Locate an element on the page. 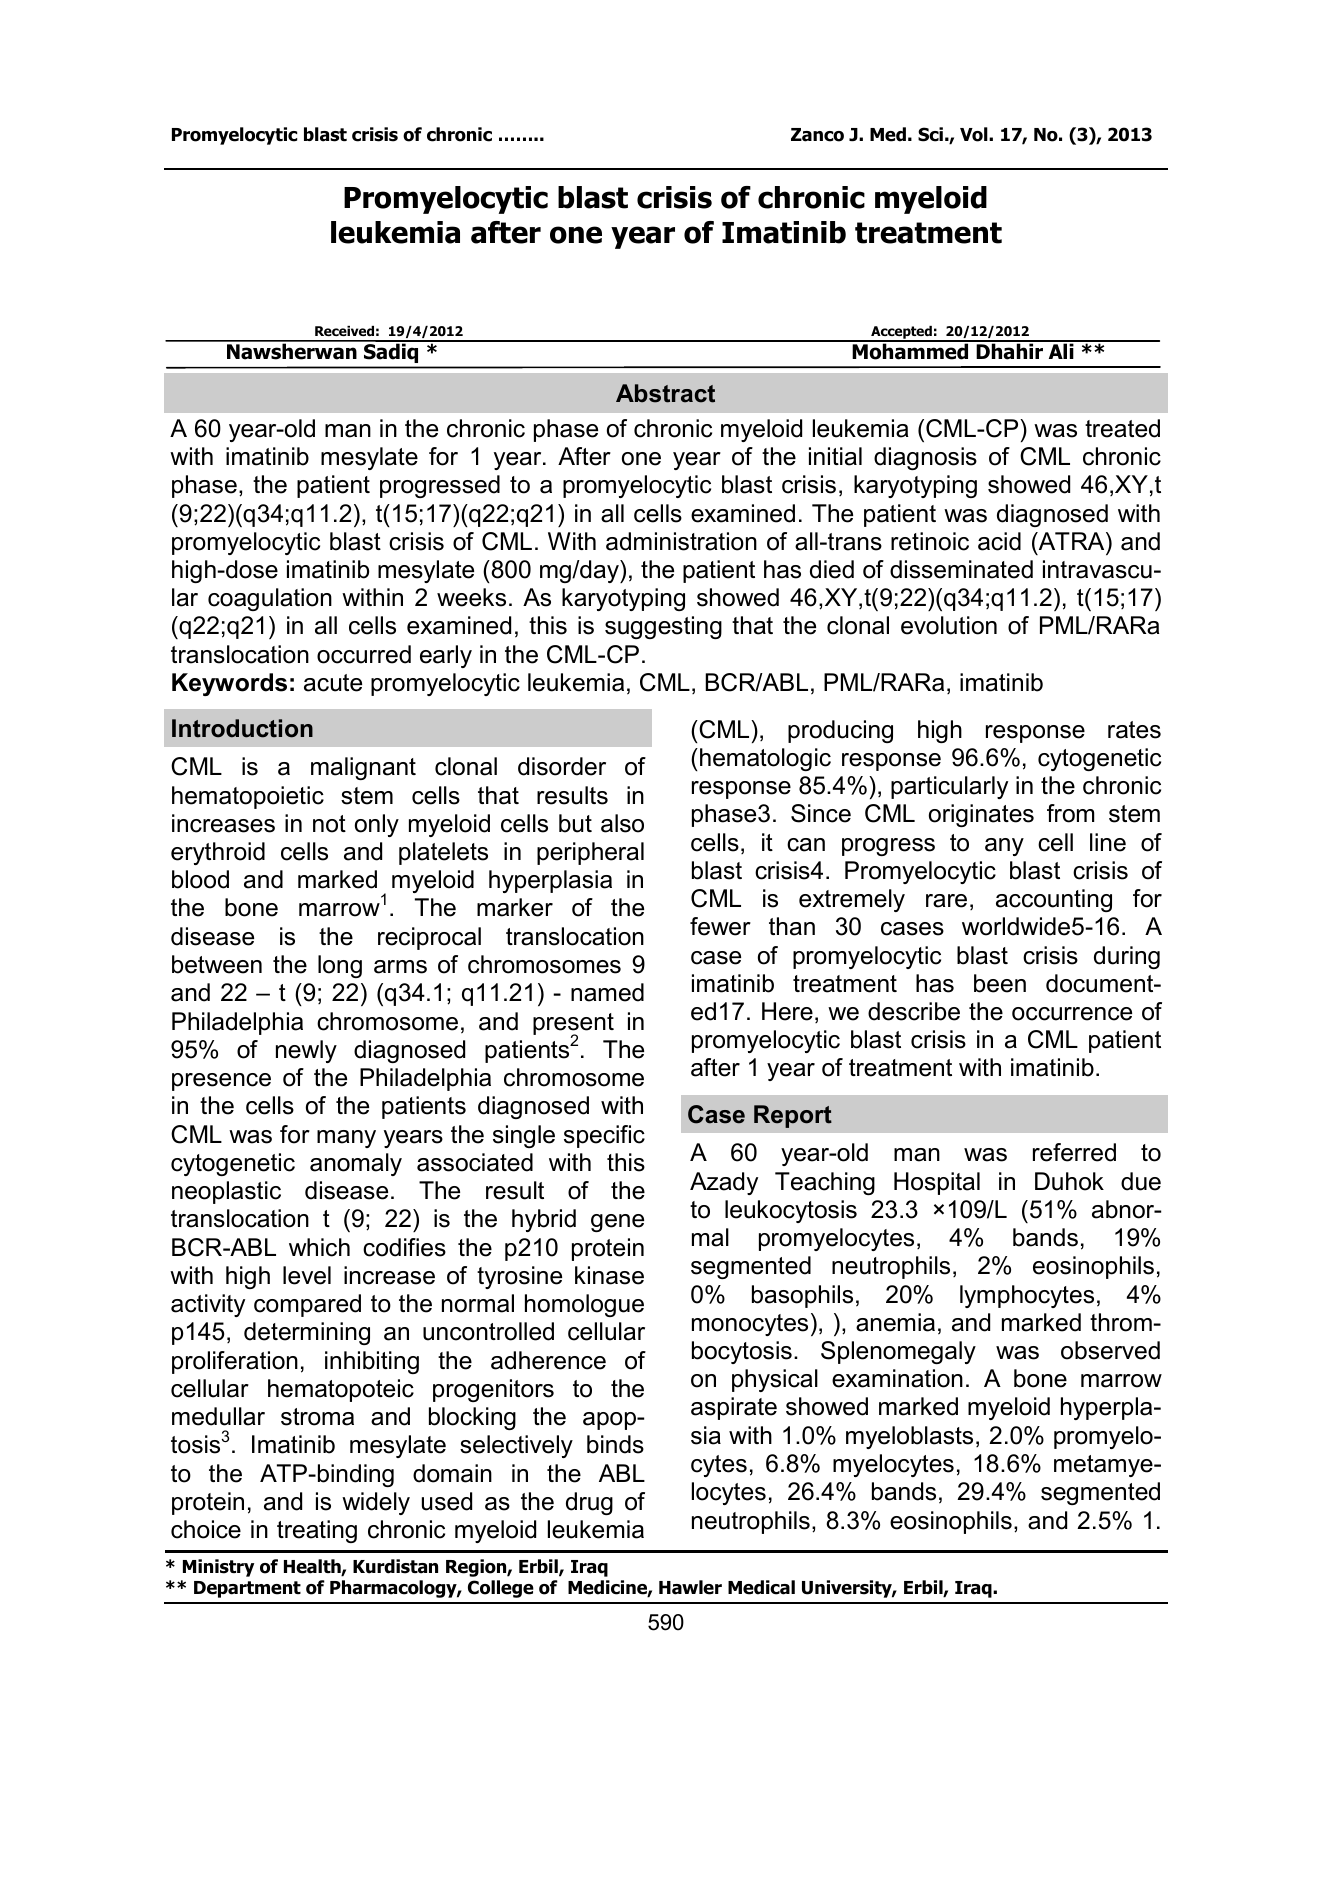 This image has height=1880, width=1329. long is located at coordinates (340, 966).
